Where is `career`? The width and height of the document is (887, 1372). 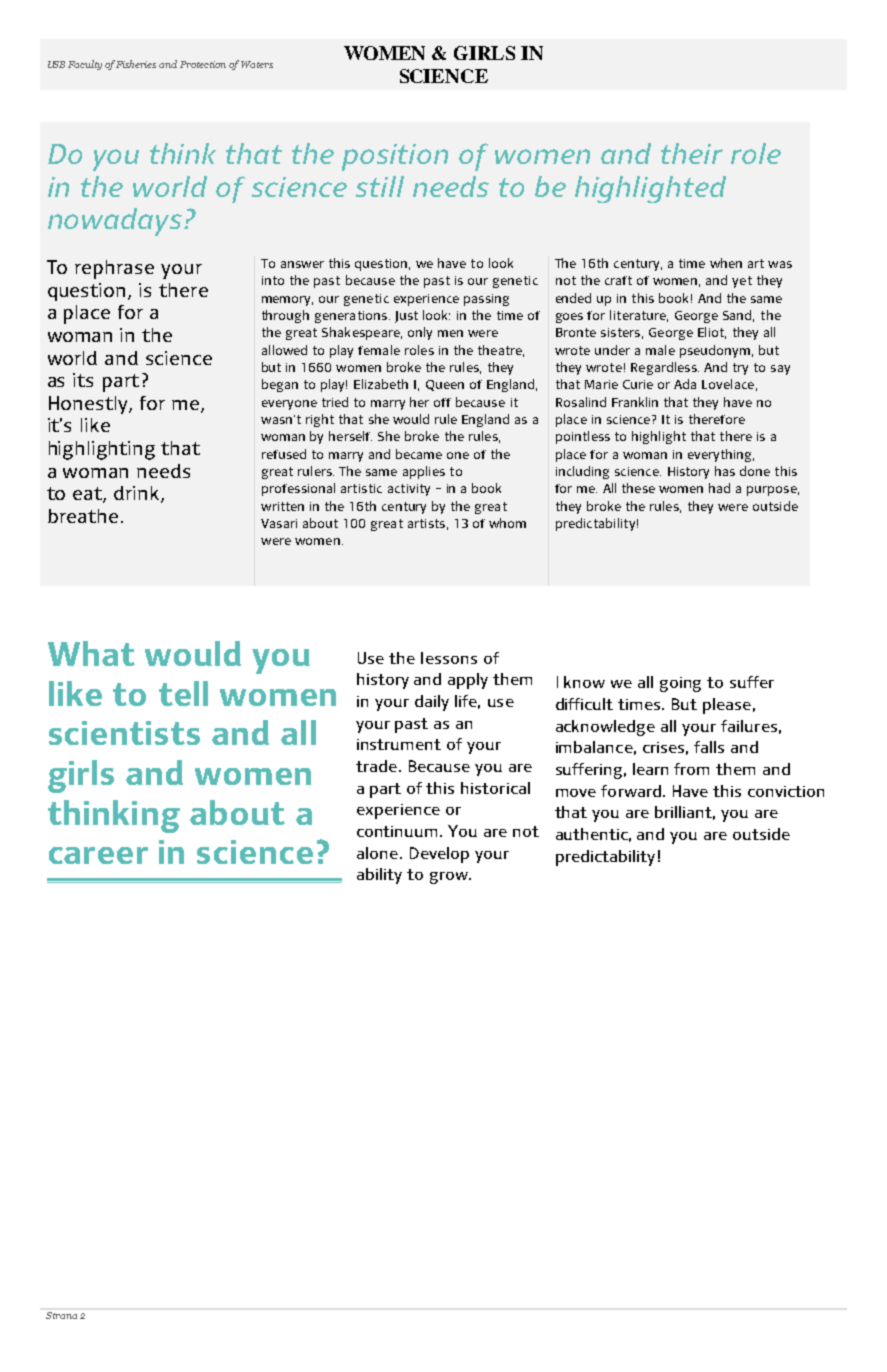
career is located at coordinates (98, 855).
